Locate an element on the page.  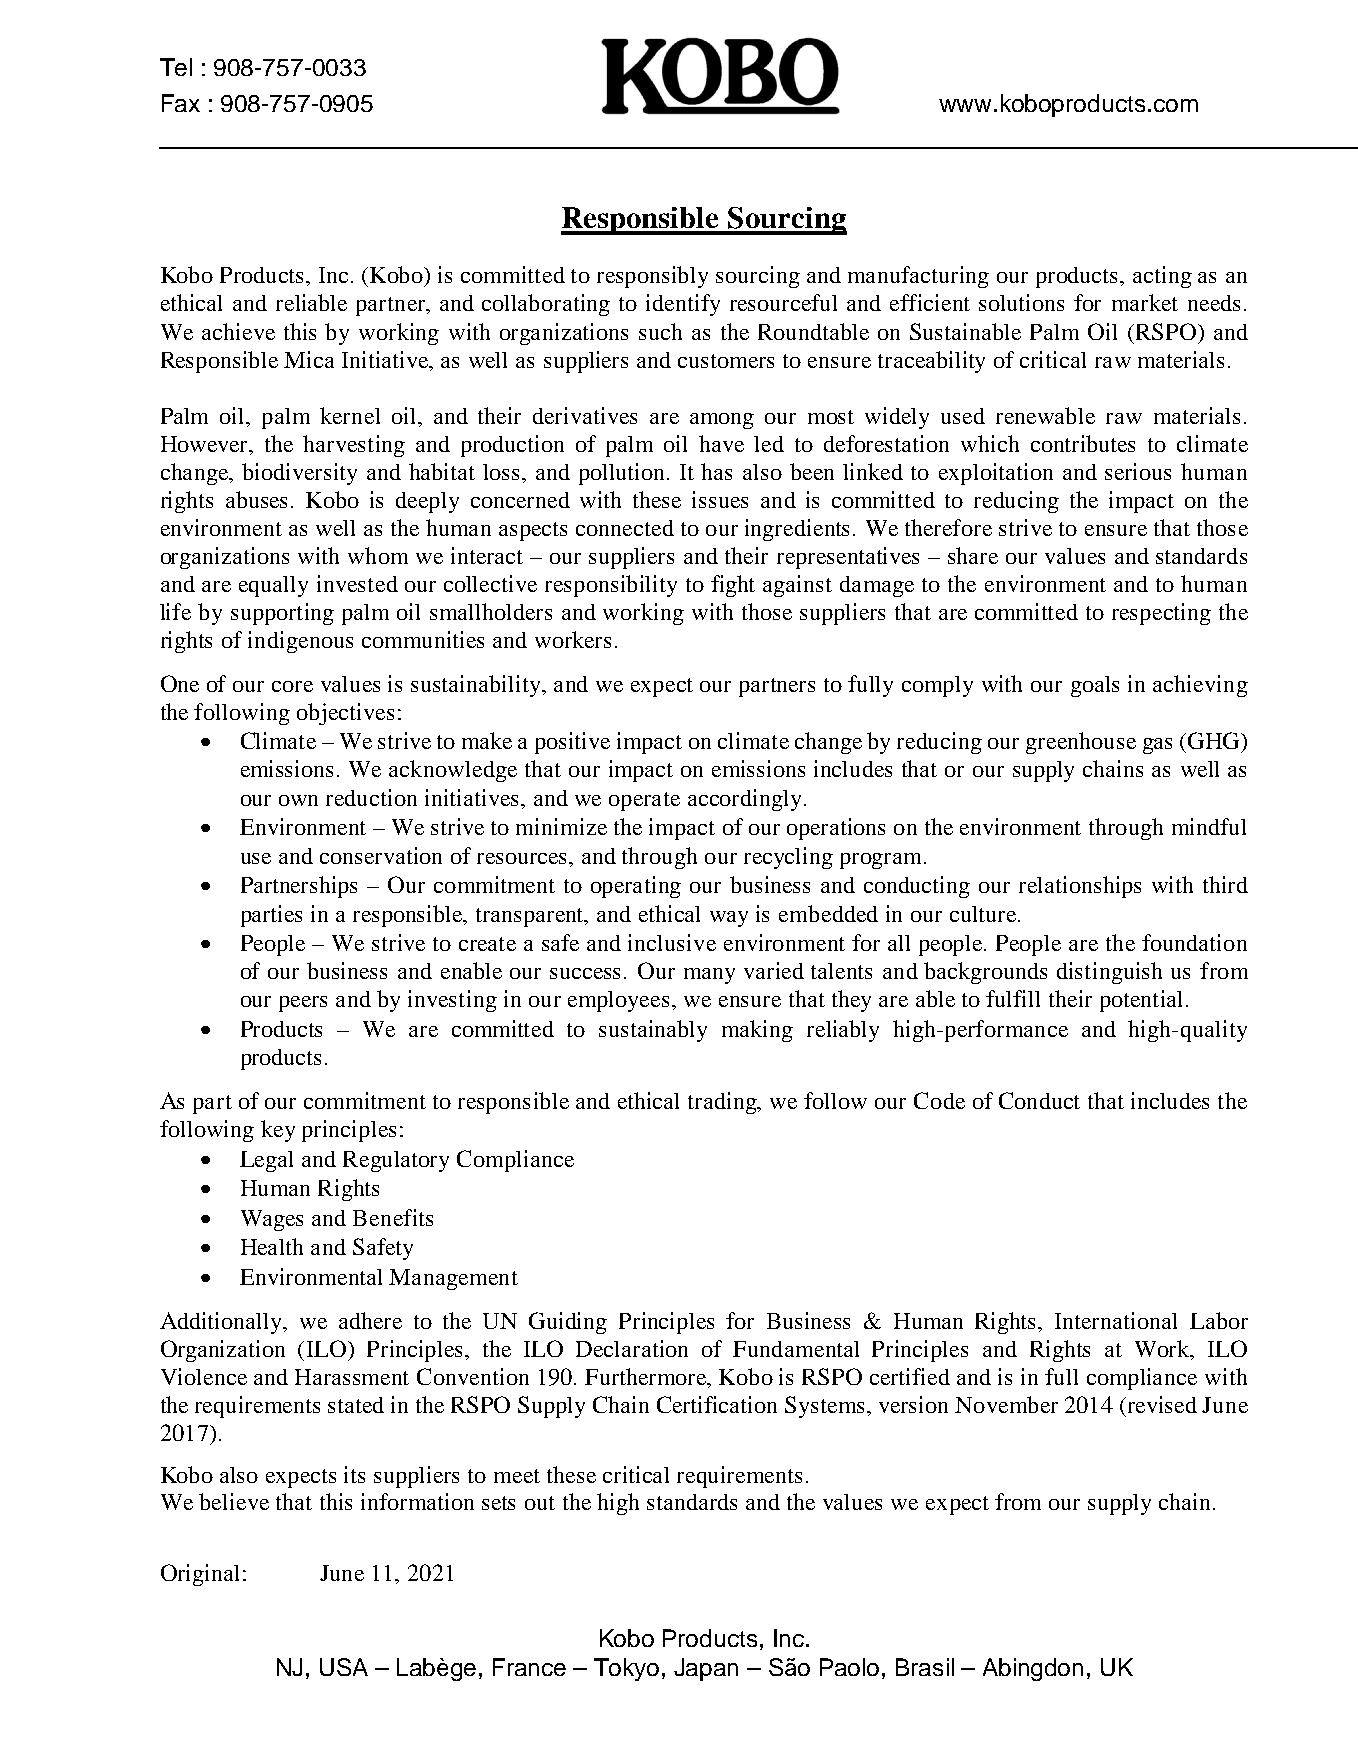
acting is located at coordinates (1162, 277).
